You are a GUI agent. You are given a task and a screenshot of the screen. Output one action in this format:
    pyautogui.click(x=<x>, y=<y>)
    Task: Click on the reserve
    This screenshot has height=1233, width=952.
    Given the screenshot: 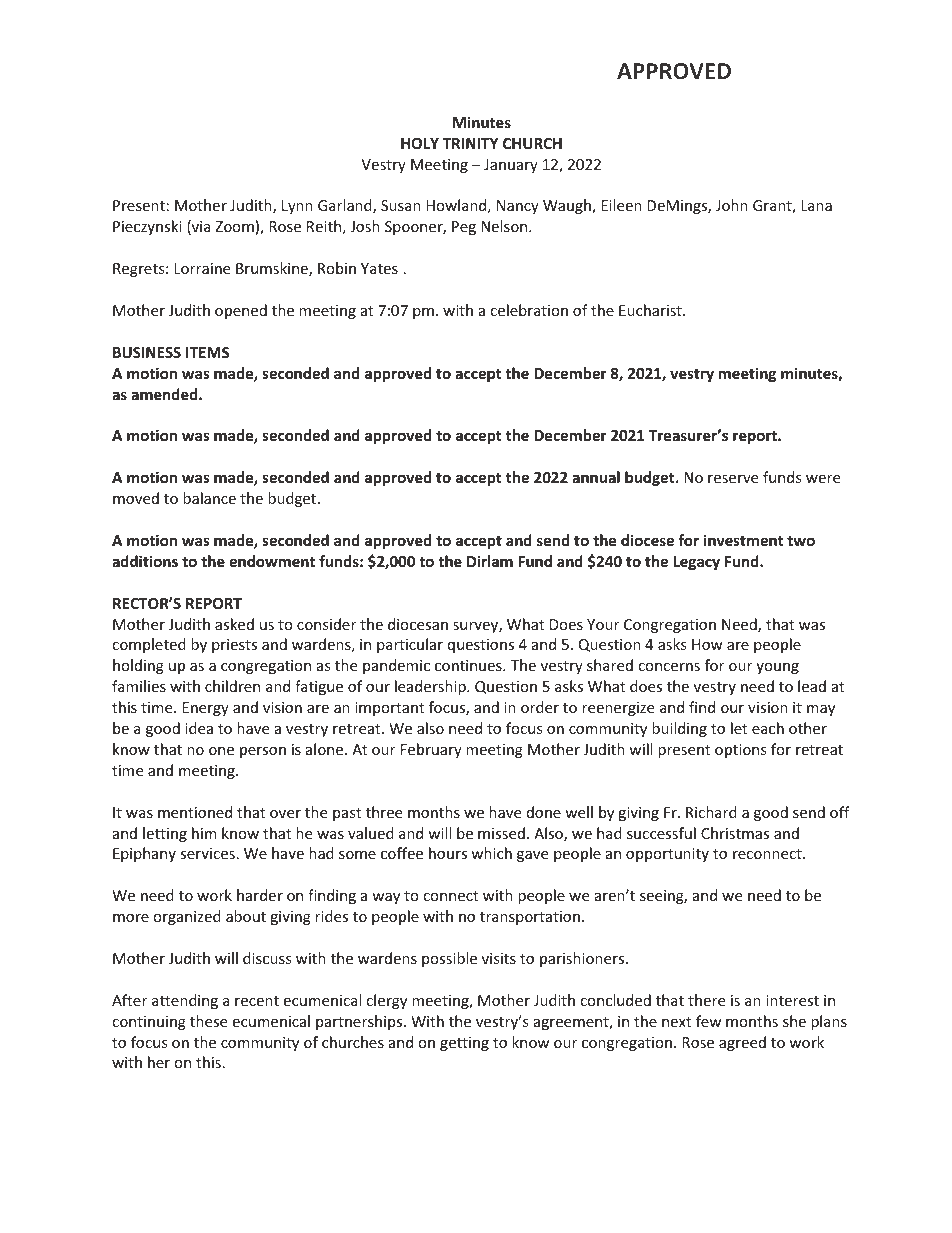 What is the action you would take?
    pyautogui.click(x=733, y=479)
